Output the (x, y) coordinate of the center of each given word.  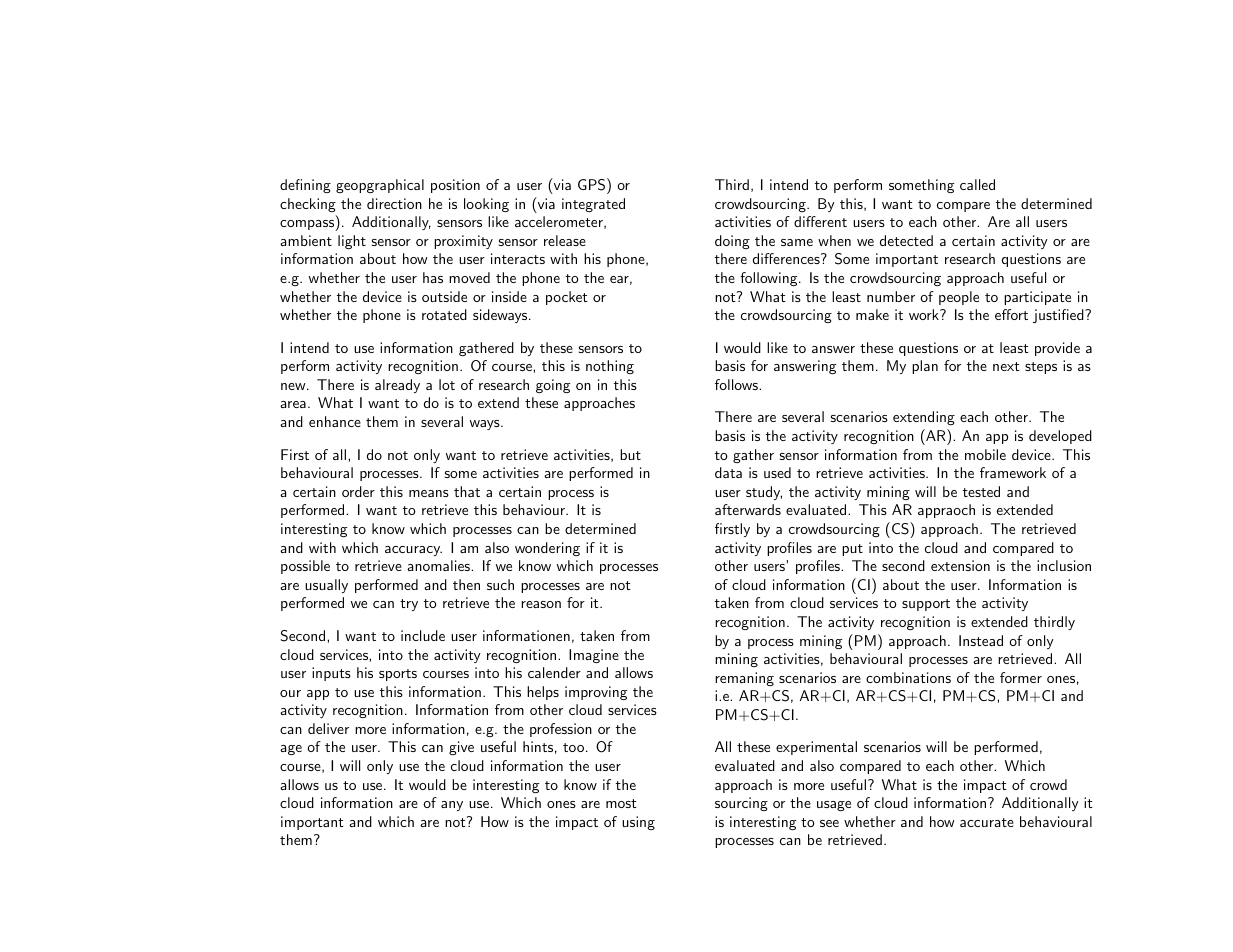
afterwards (748, 509)
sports (398, 675)
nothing (610, 367)
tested (981, 491)
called (977, 184)
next (1006, 366)
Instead (981, 640)
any (452, 806)
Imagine (594, 656)
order (358, 491)
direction (394, 203)
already (397, 386)
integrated (593, 205)
